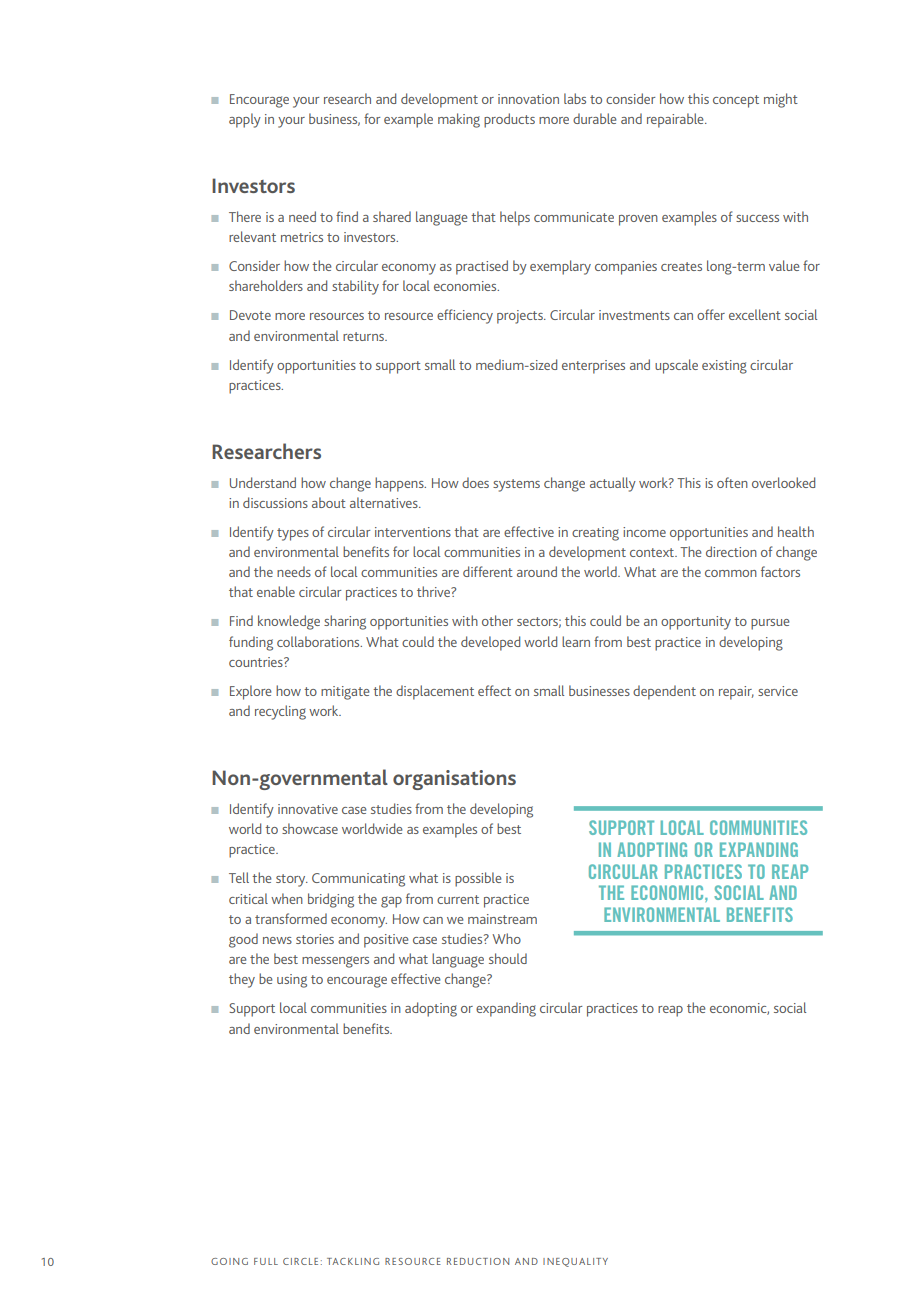  I want to click on GOING, so click(229, 1261).
